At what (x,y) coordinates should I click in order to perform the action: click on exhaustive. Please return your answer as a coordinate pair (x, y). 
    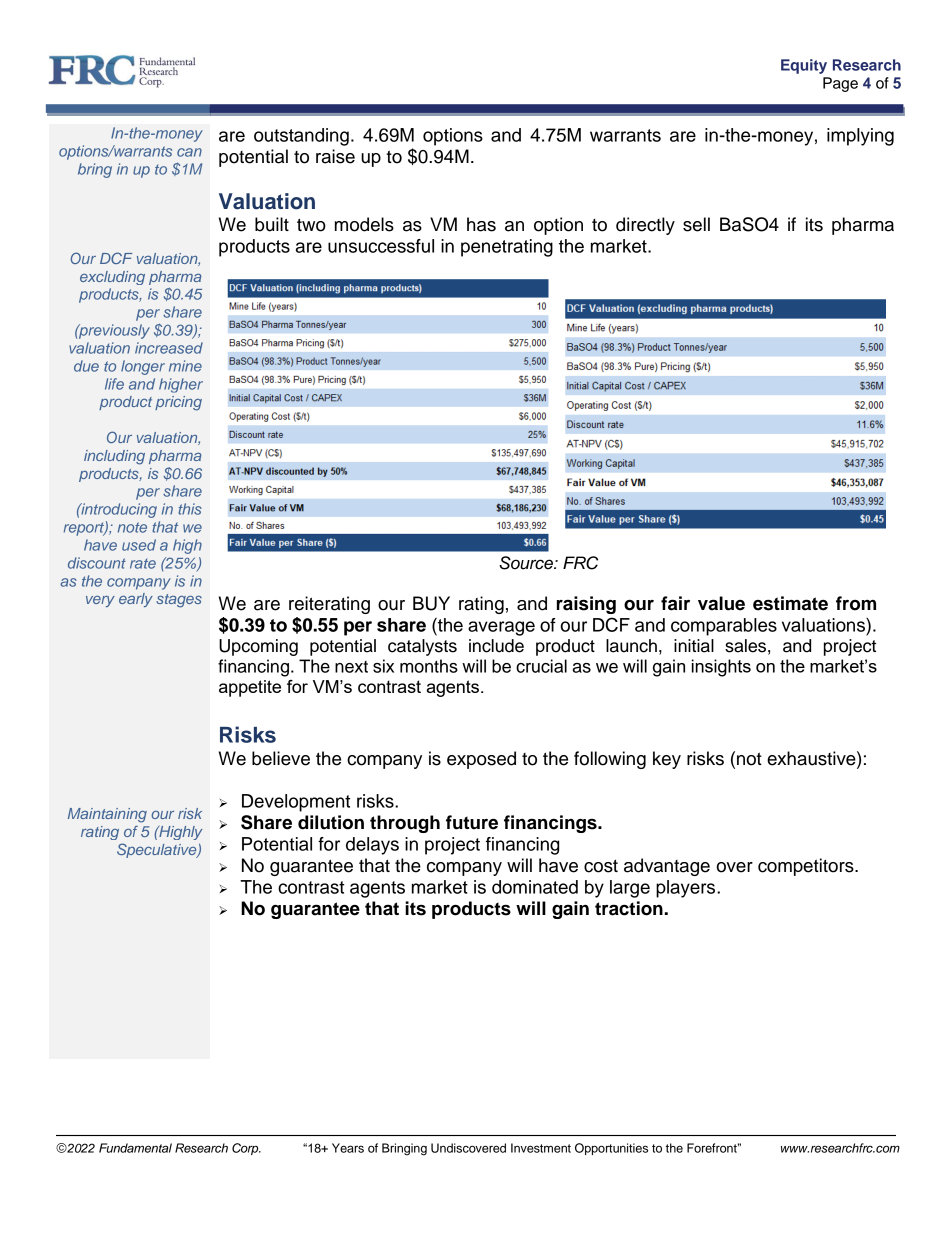
    Looking at the image, I should click on (812, 758).
